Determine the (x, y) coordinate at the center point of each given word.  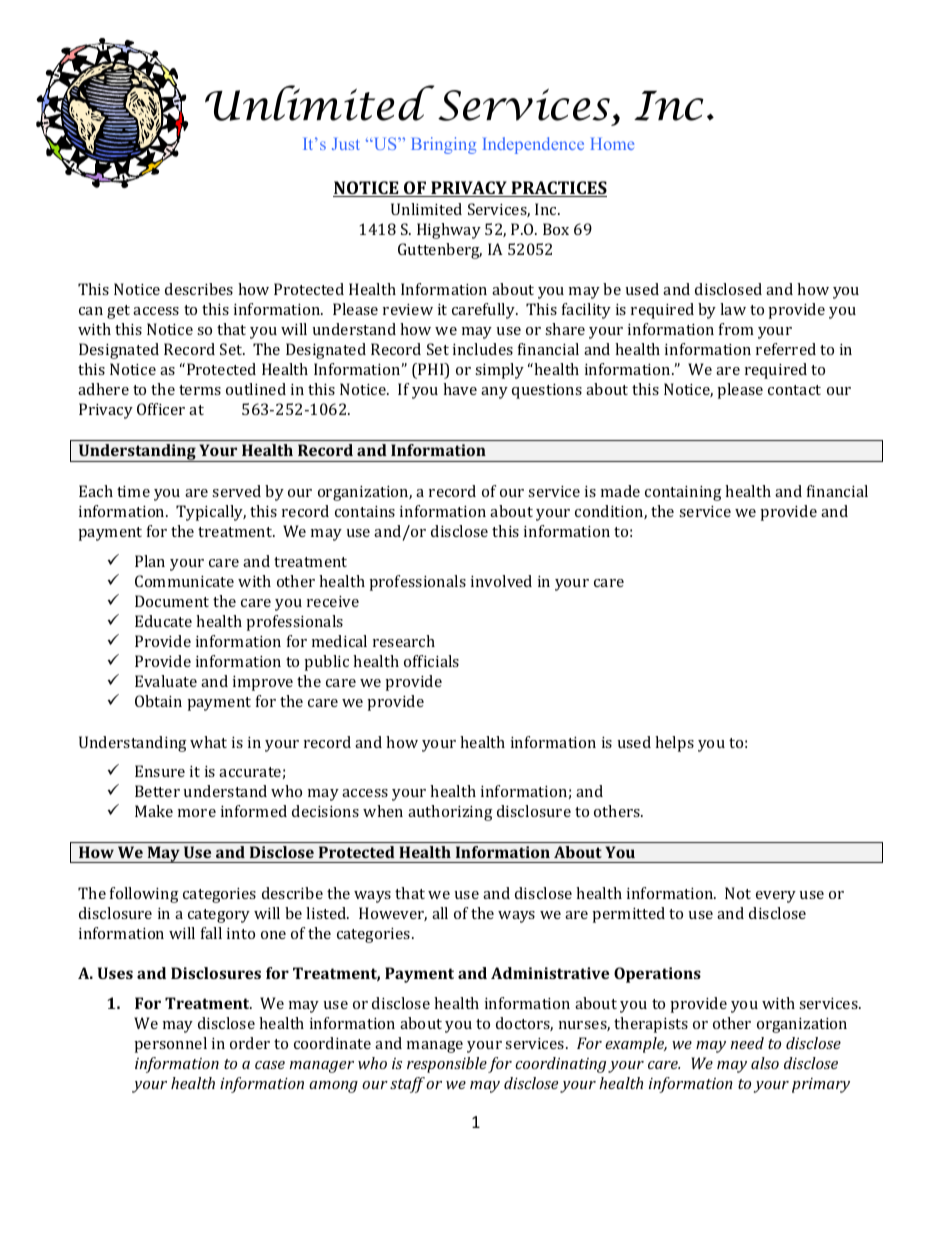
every (776, 897)
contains (365, 511)
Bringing (443, 145)
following (144, 895)
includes (483, 349)
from (736, 329)
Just (346, 144)
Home (612, 144)
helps (674, 744)
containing (683, 493)
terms (200, 390)
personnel (170, 1045)
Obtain (158, 701)
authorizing (450, 813)
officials (431, 661)
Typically (211, 513)
